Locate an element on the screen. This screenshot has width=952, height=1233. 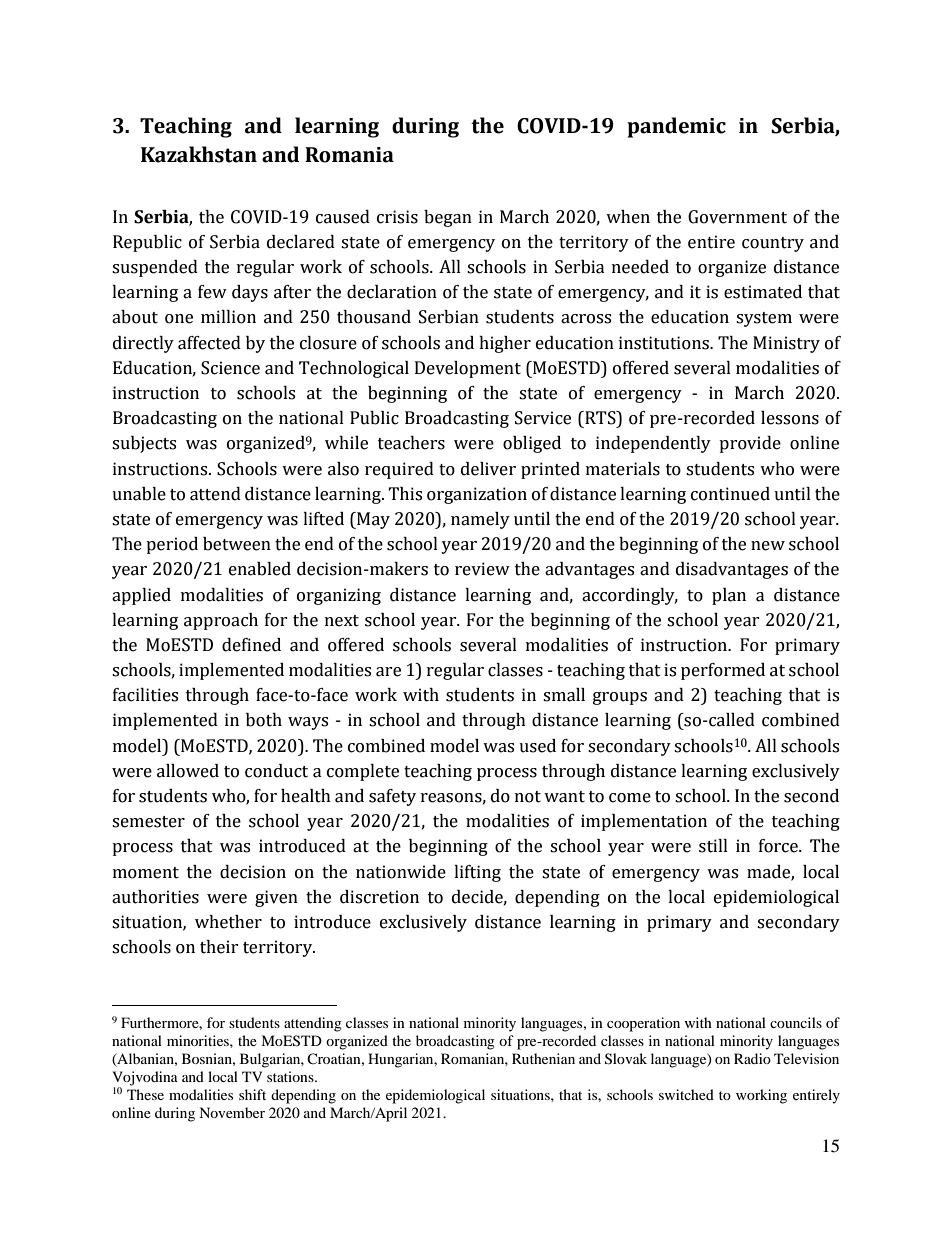
began is located at coordinates (448, 218).
